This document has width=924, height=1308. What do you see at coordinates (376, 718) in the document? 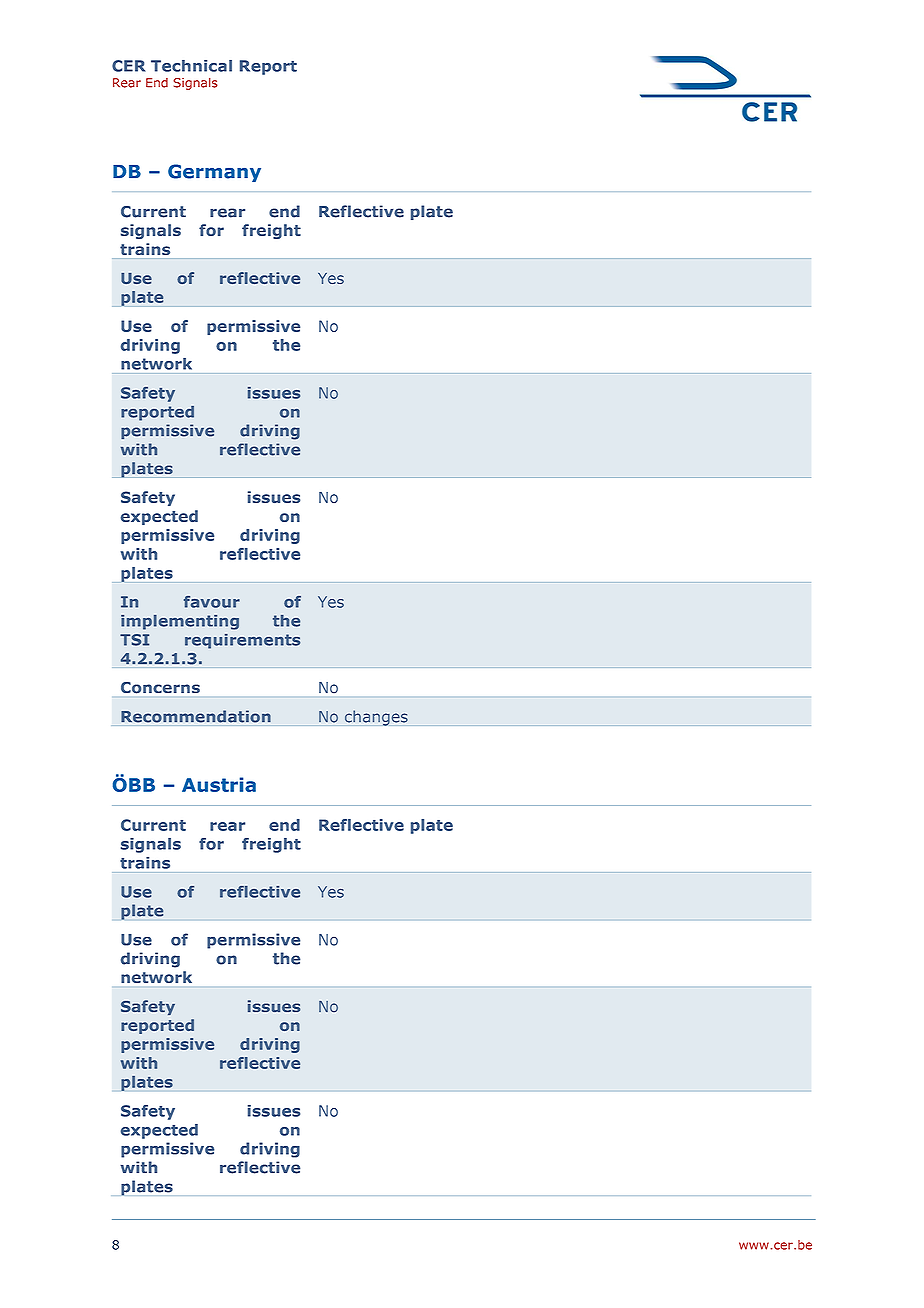
I see `changes` at bounding box center [376, 718].
